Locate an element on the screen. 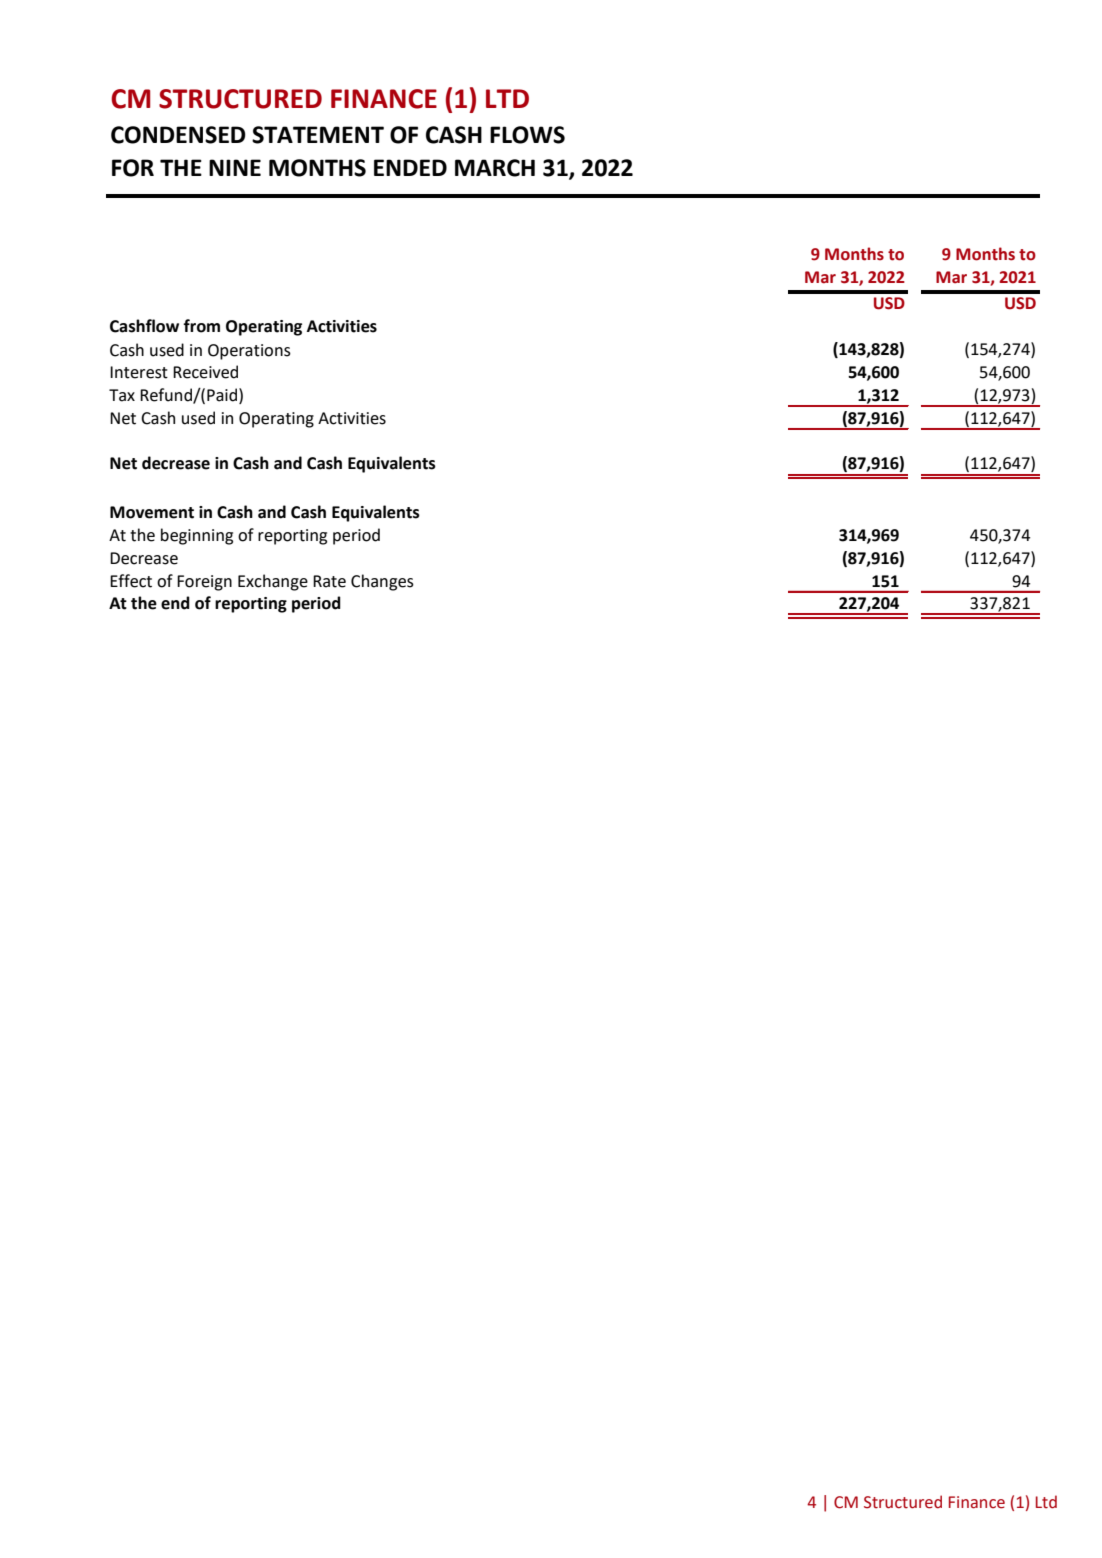 This screenshot has width=1102, height=1558. Changes is located at coordinates (382, 582).
